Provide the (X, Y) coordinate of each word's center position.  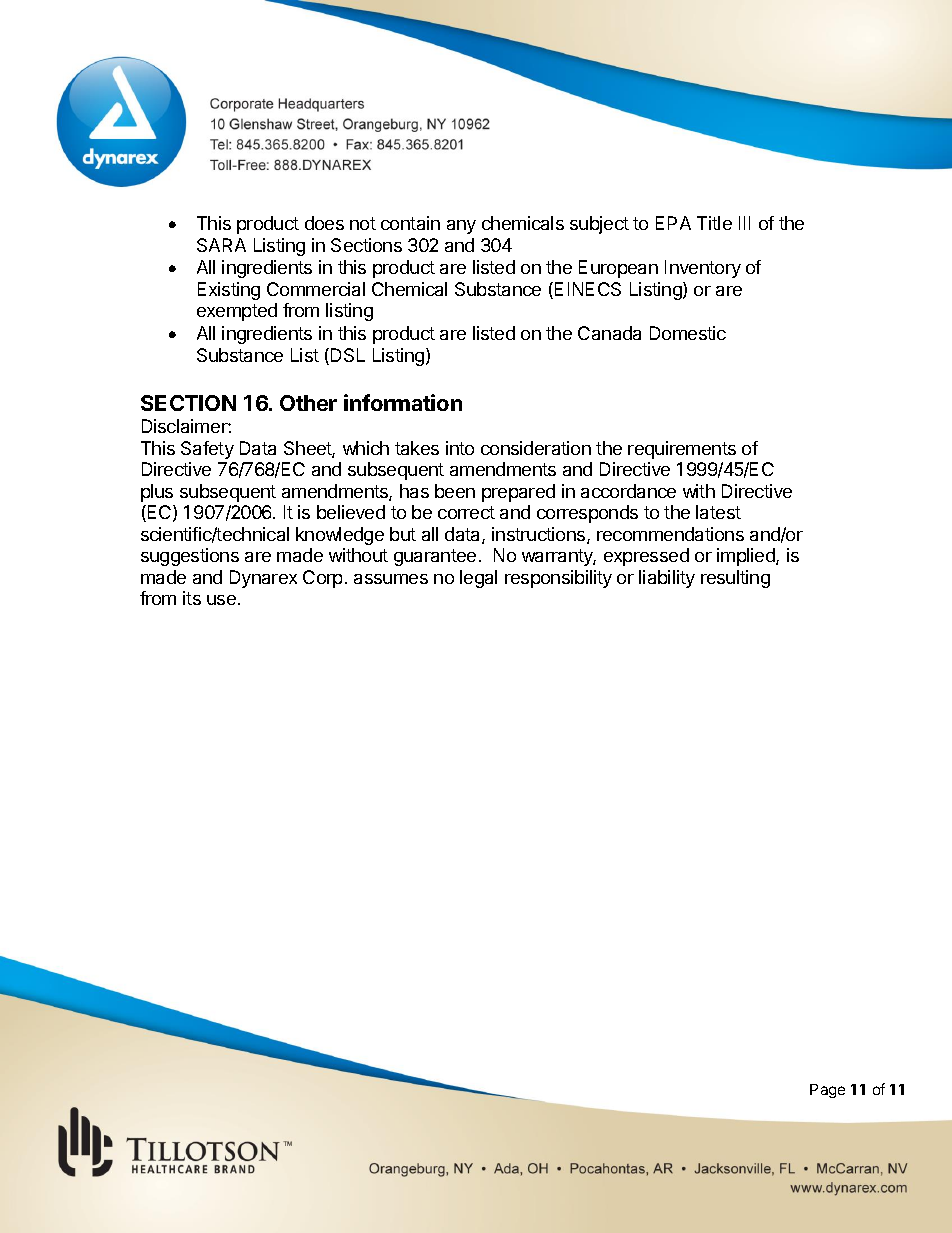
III (744, 223)
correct (466, 512)
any (461, 227)
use (221, 600)
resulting (735, 579)
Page (827, 1091)
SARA (221, 245)
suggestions (190, 557)
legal (478, 579)
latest (718, 512)
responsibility (558, 579)
